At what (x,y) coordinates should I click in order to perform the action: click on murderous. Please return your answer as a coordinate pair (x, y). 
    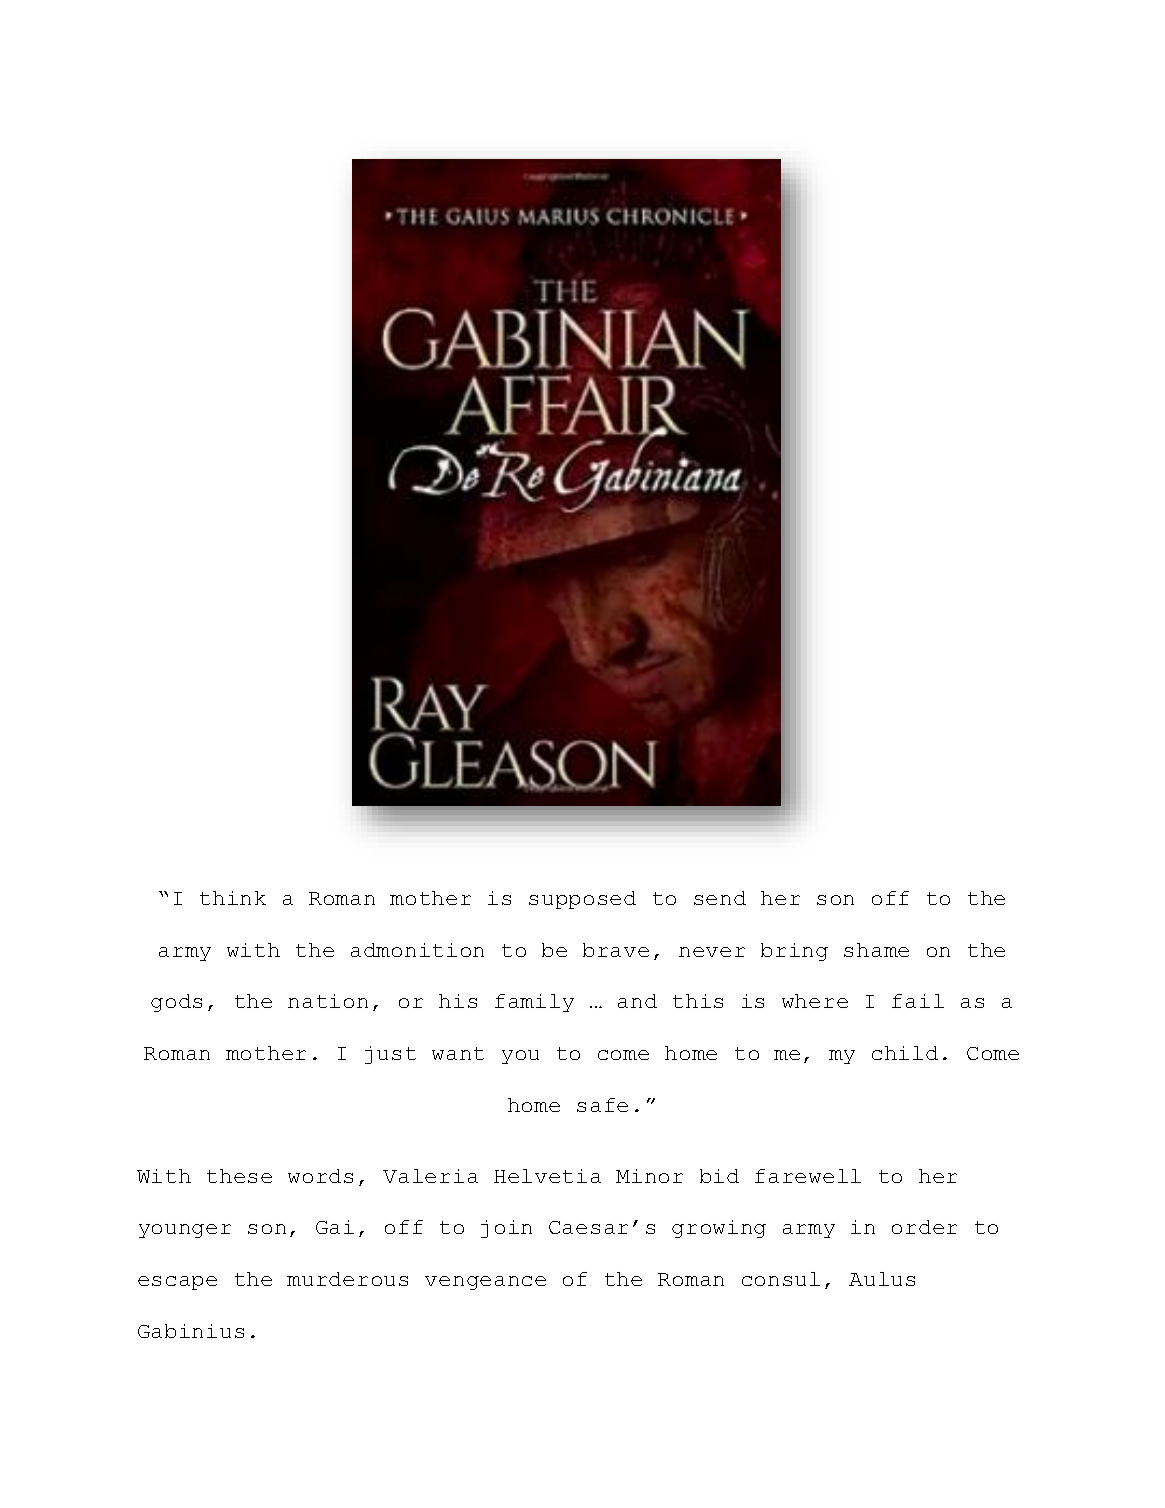
    Looking at the image, I should click on (347, 1279).
